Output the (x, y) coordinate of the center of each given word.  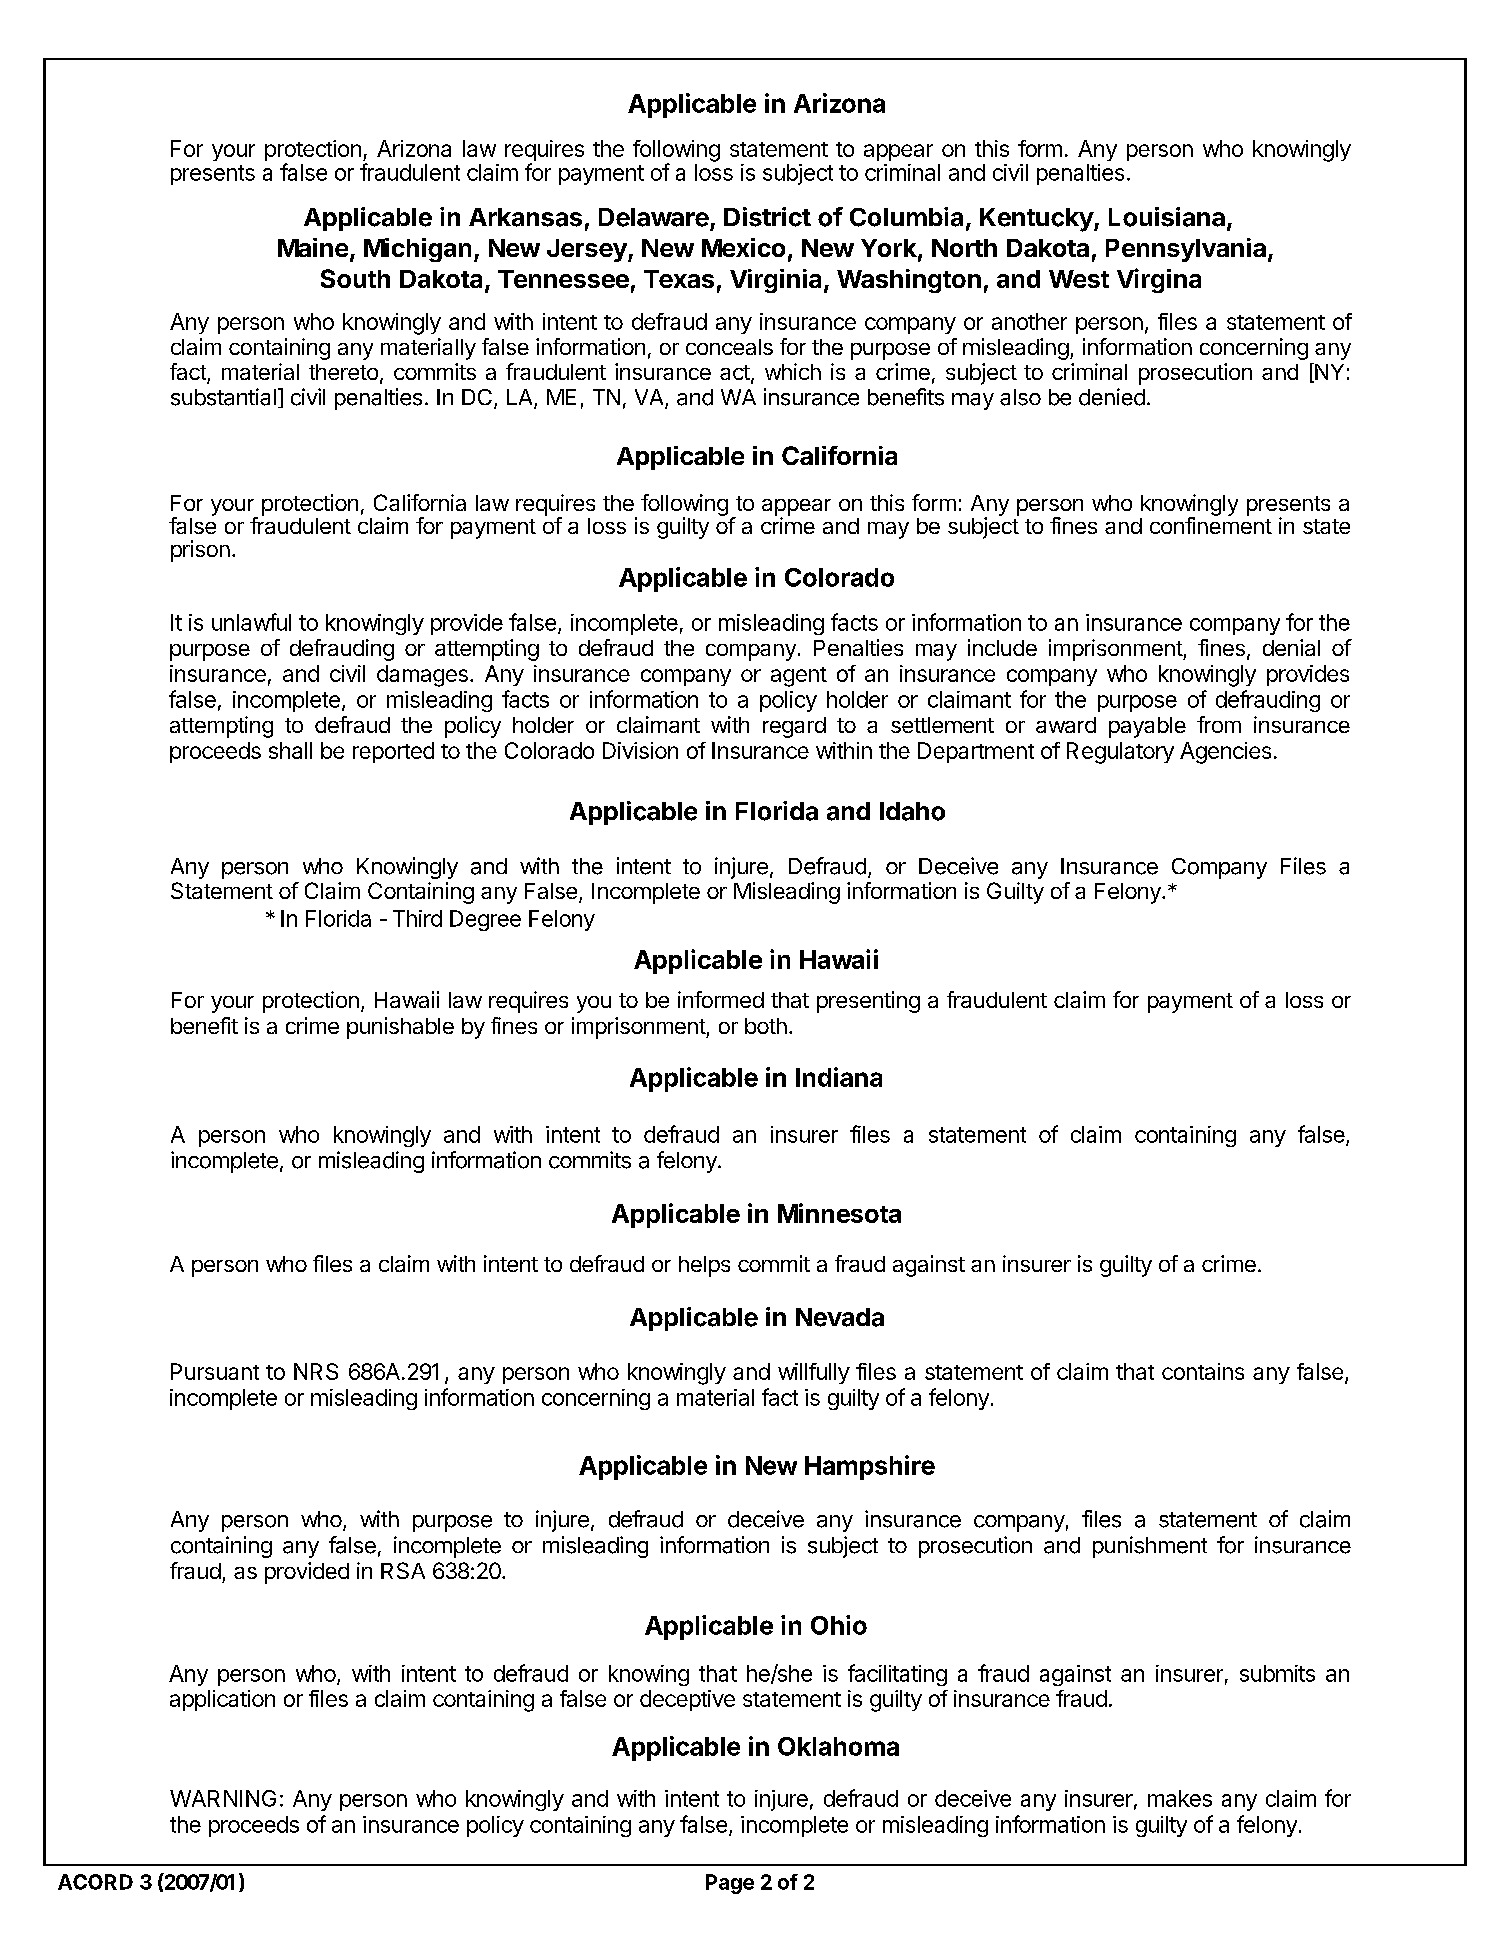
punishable (400, 1028)
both (766, 1026)
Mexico (743, 247)
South (355, 278)
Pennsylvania (1186, 250)
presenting (868, 1002)
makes (1180, 1798)
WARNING (223, 1798)
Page (730, 1884)
